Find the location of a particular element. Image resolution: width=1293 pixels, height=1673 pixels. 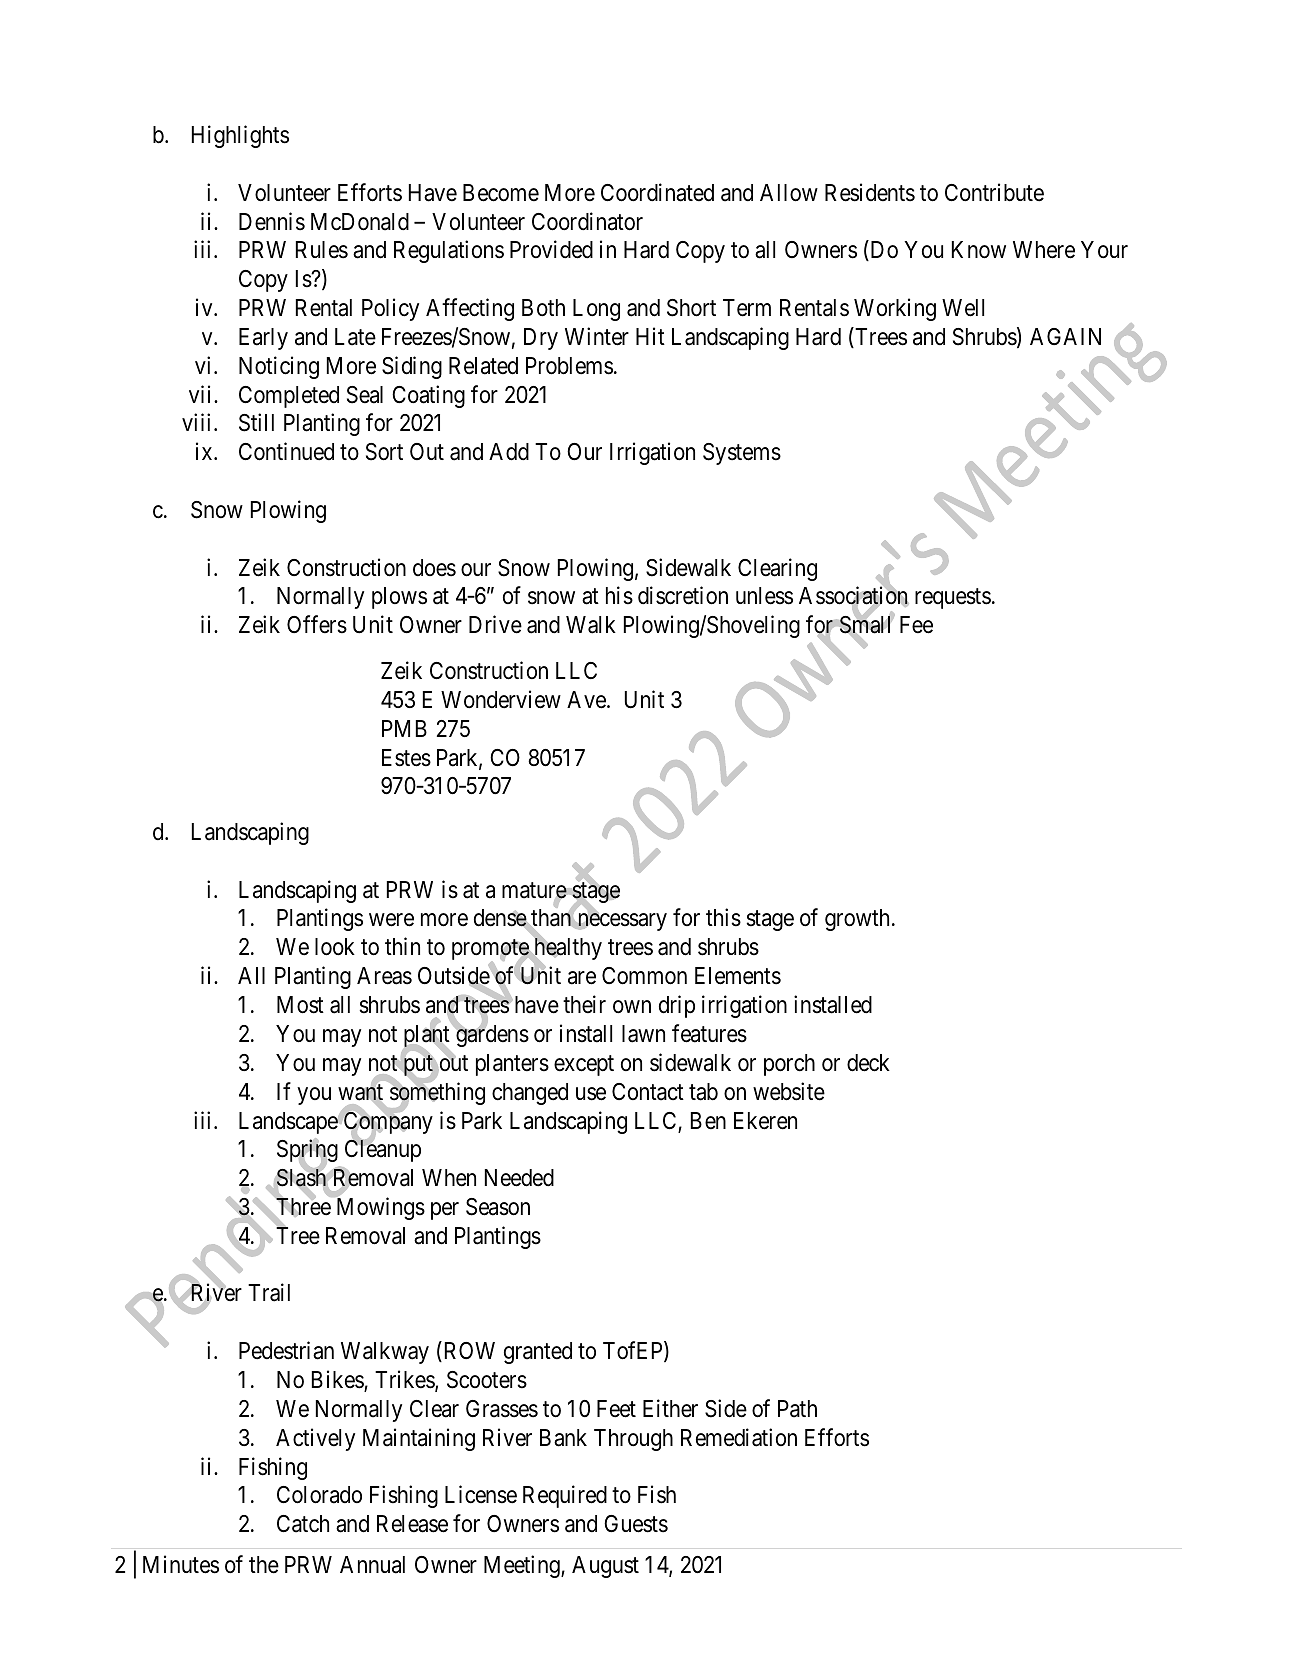

Catch is located at coordinates (303, 1524).
